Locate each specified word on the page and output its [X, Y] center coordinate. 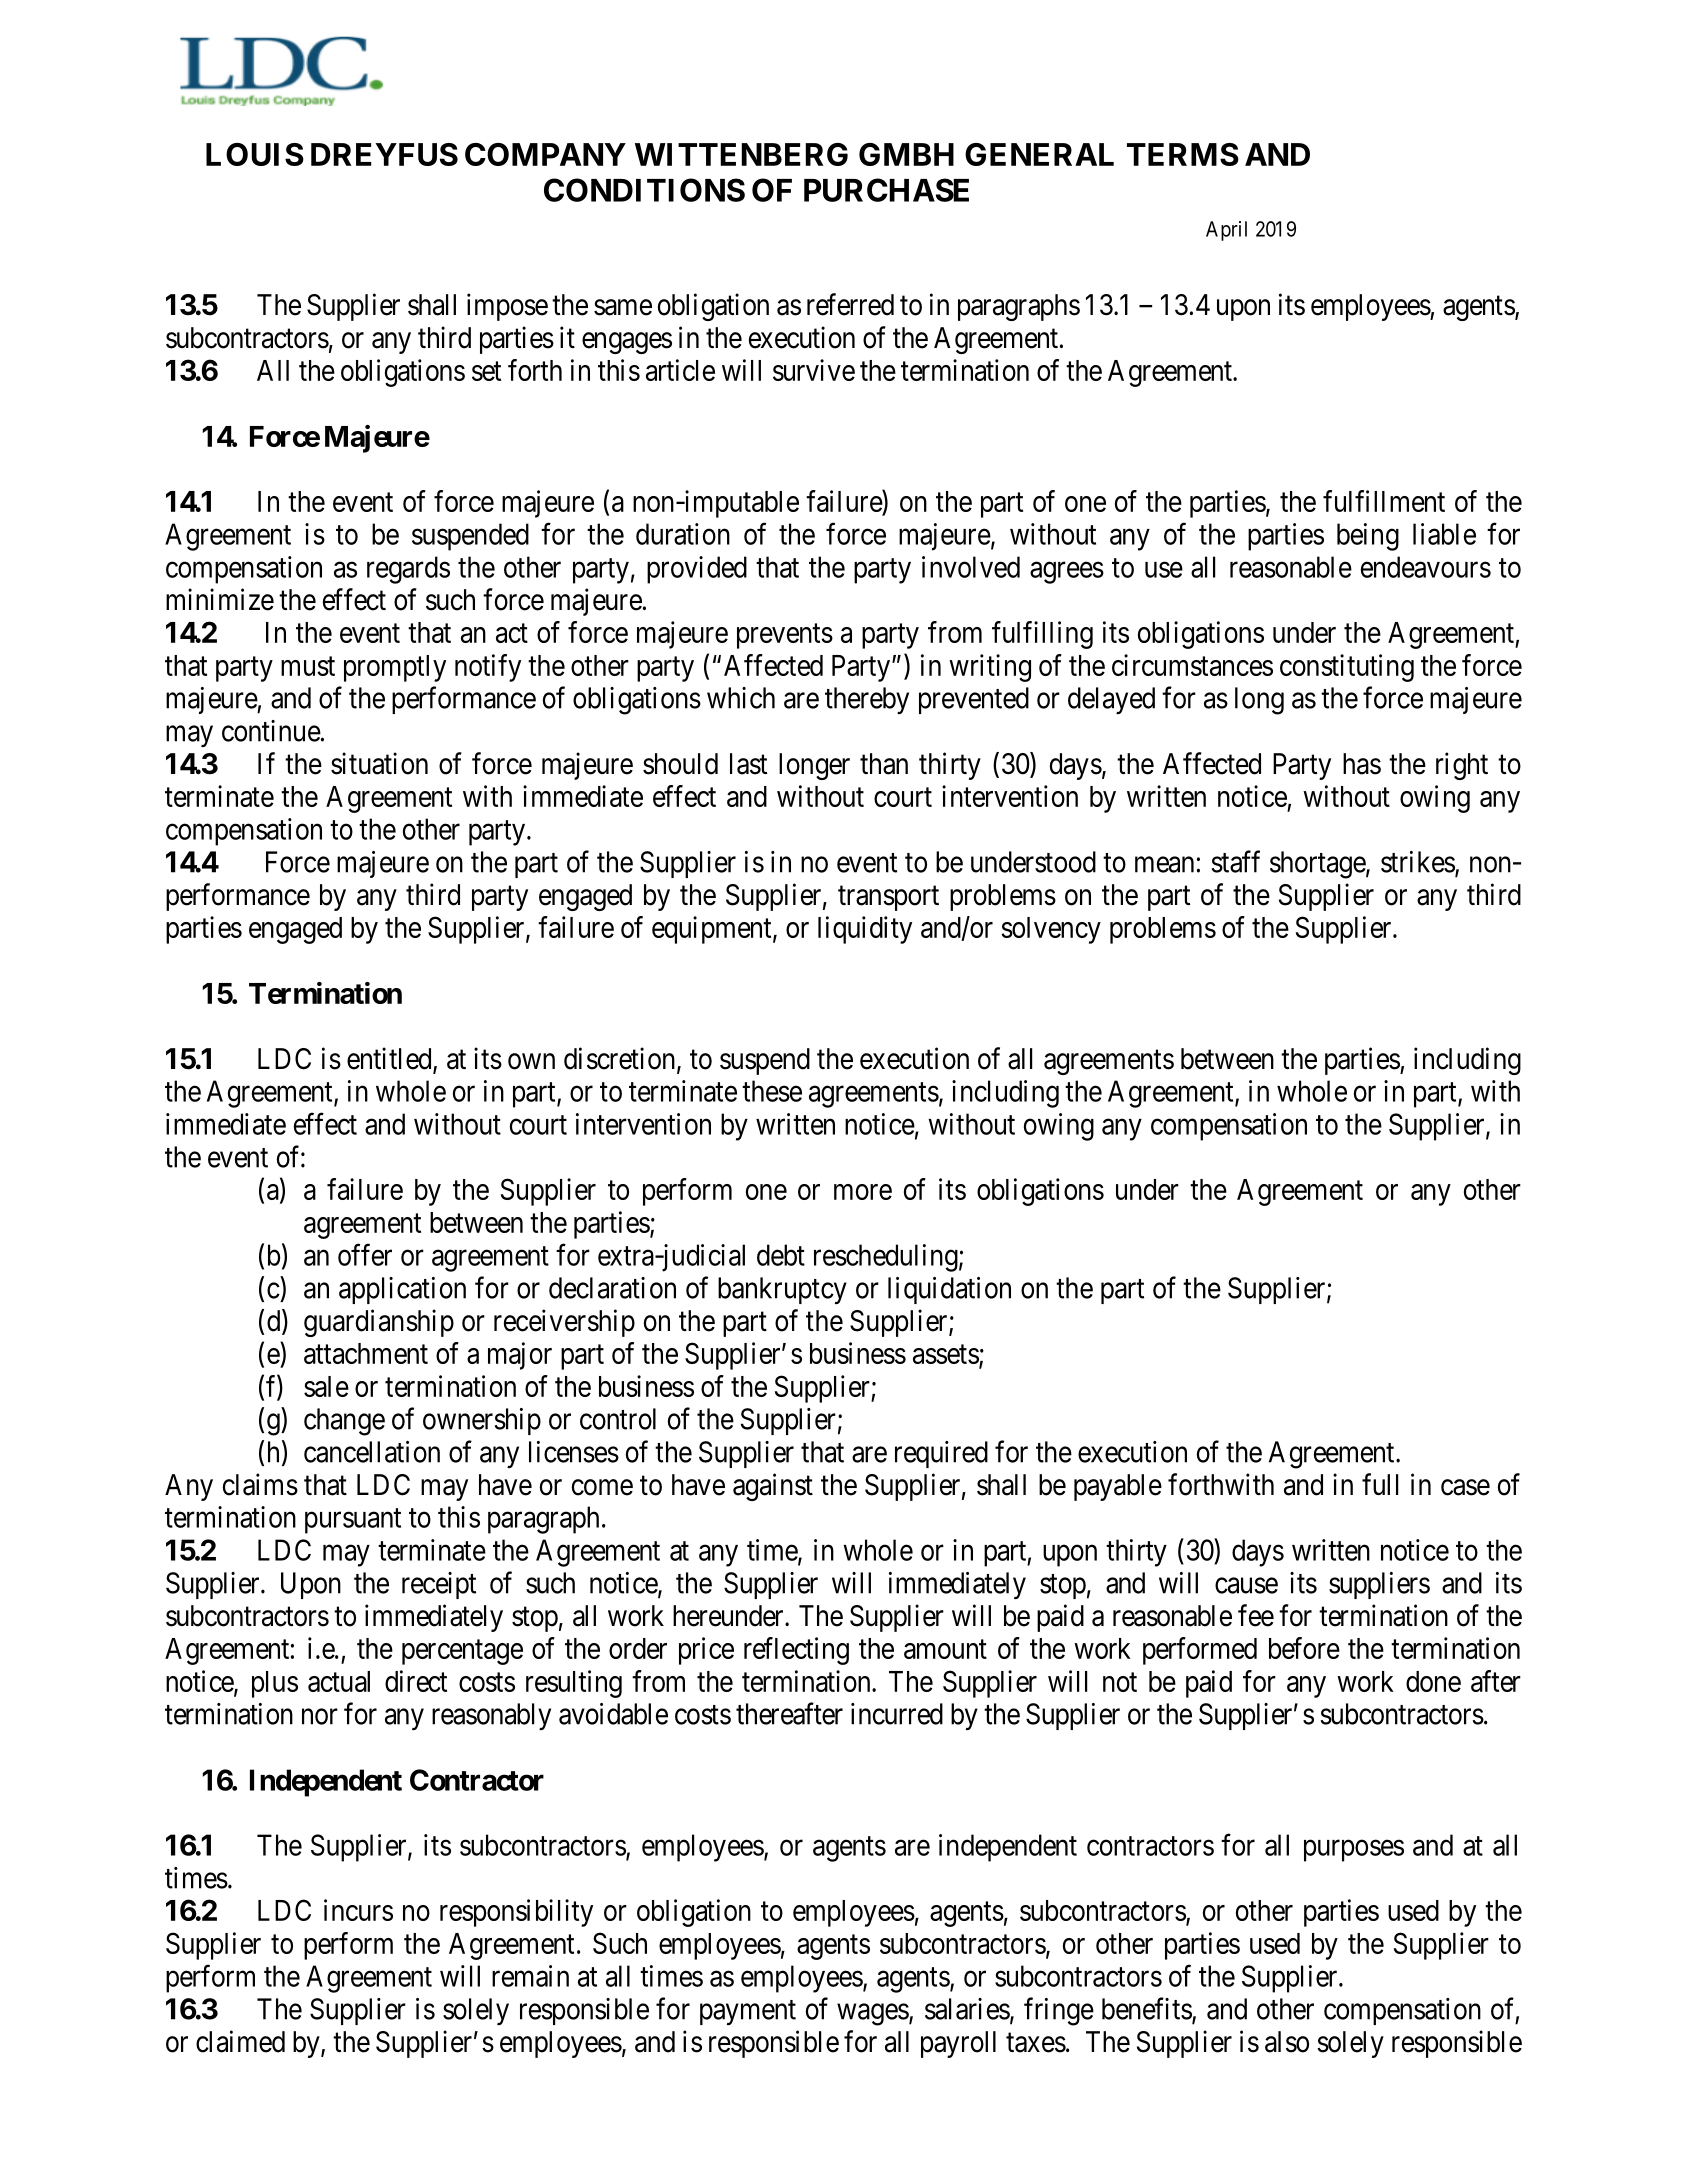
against [773, 1487]
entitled [390, 1059]
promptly [395, 668]
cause [1246, 1586]
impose [507, 307]
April [1226, 231]
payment [748, 2012]
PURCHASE [886, 190]
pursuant [353, 1521]
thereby [867, 700]
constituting [1347, 668]
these [772, 1091]
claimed [240, 2041]
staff [1236, 861]
